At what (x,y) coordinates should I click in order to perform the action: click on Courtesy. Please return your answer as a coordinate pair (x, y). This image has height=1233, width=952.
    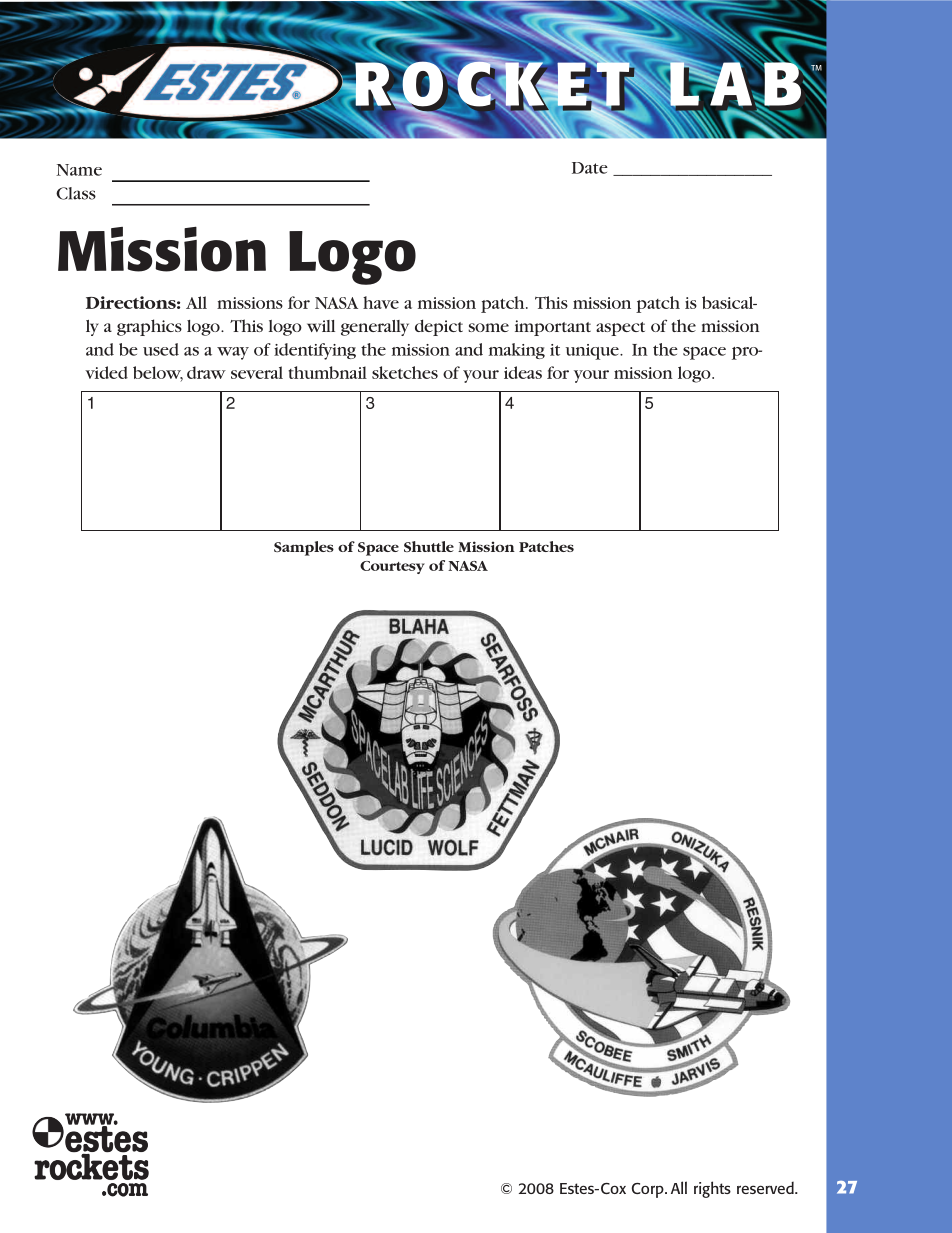
    Looking at the image, I should click on (392, 567).
